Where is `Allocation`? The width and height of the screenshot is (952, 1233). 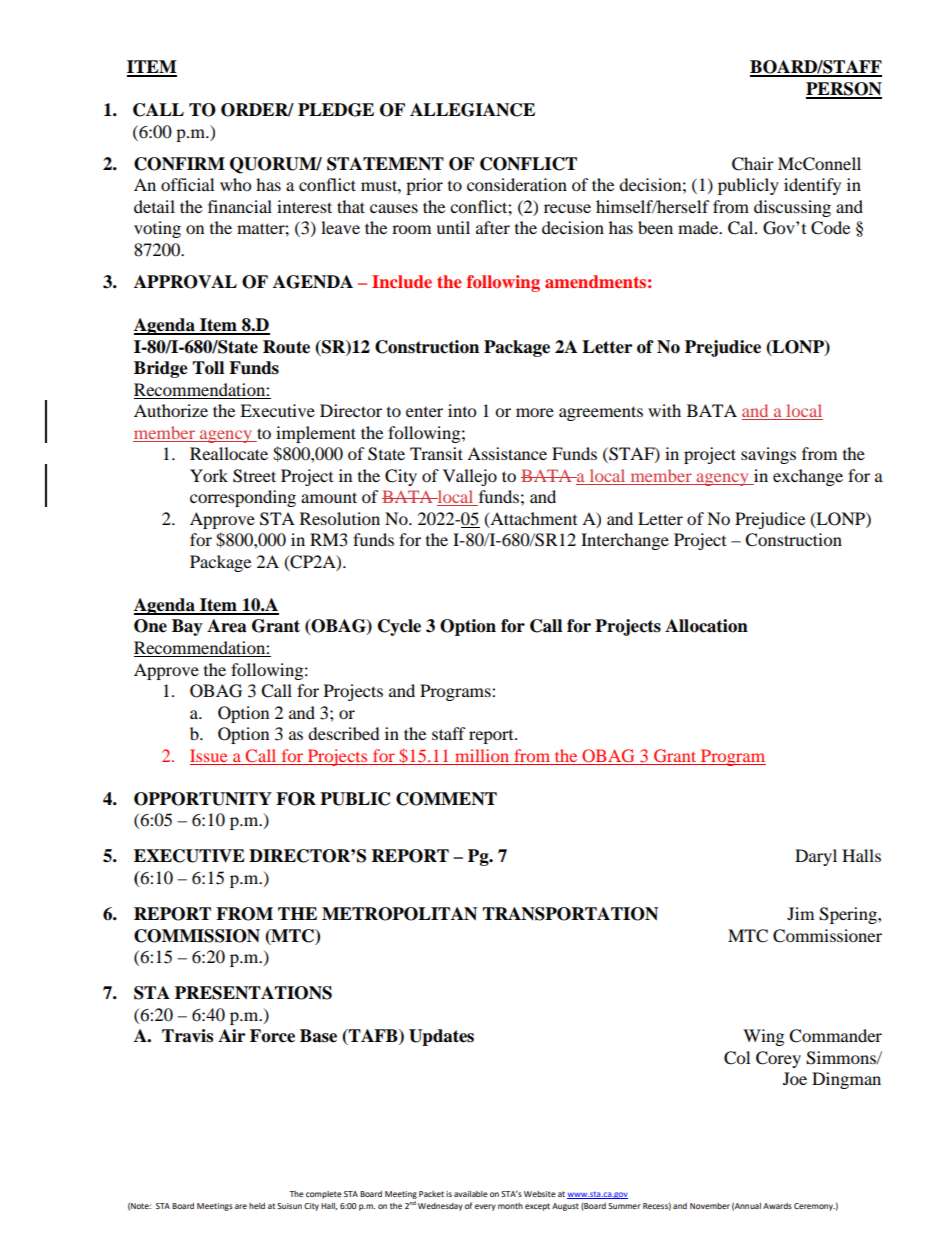 Allocation is located at coordinates (706, 626).
